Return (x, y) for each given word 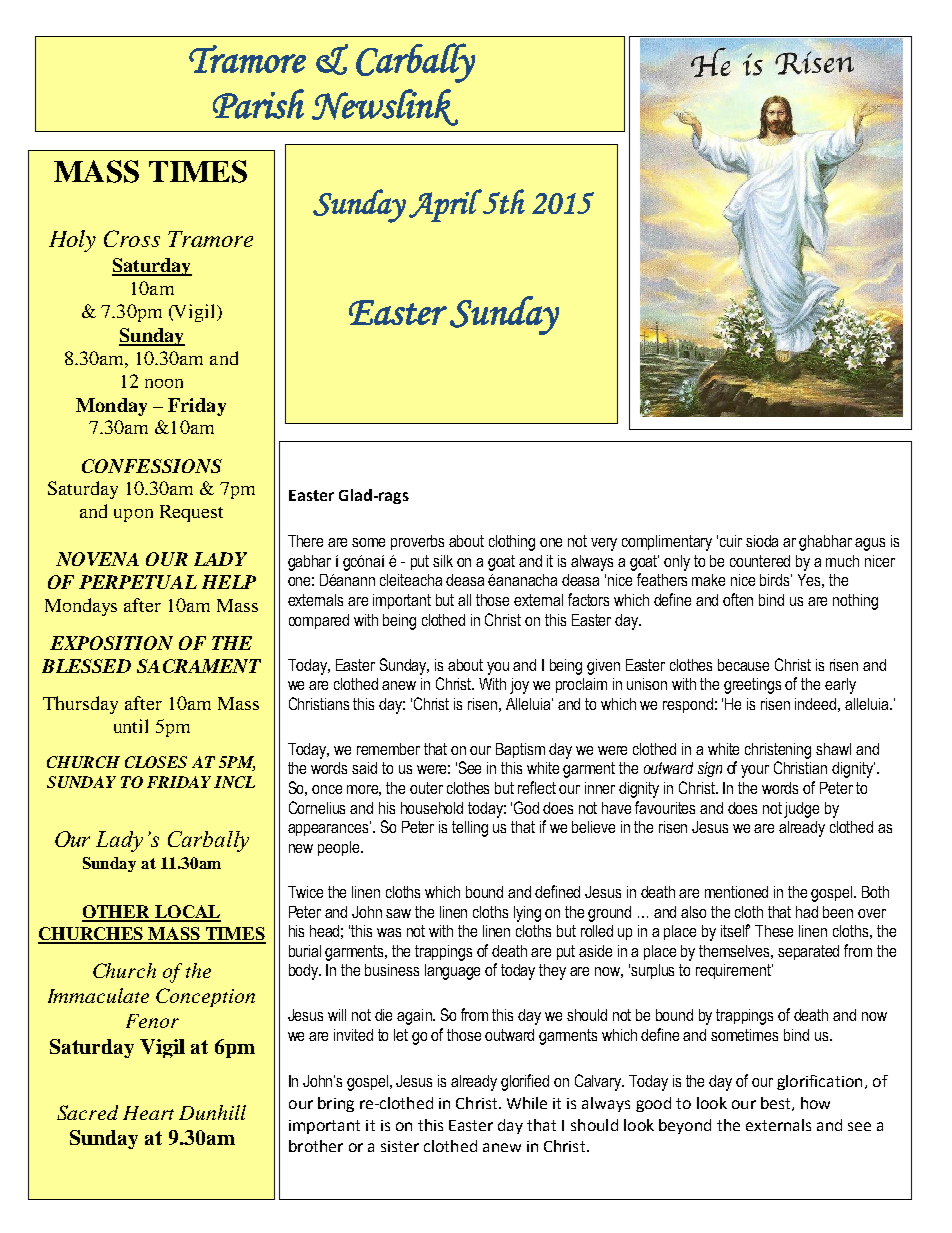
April (445, 205)
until (131, 726)
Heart (148, 1113)
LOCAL (186, 913)
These (774, 931)
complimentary (667, 543)
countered (760, 561)
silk (443, 561)
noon (164, 383)
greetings (752, 686)
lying (527, 914)
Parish (258, 104)
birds (776, 580)
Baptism (520, 750)
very (604, 544)
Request (191, 513)
